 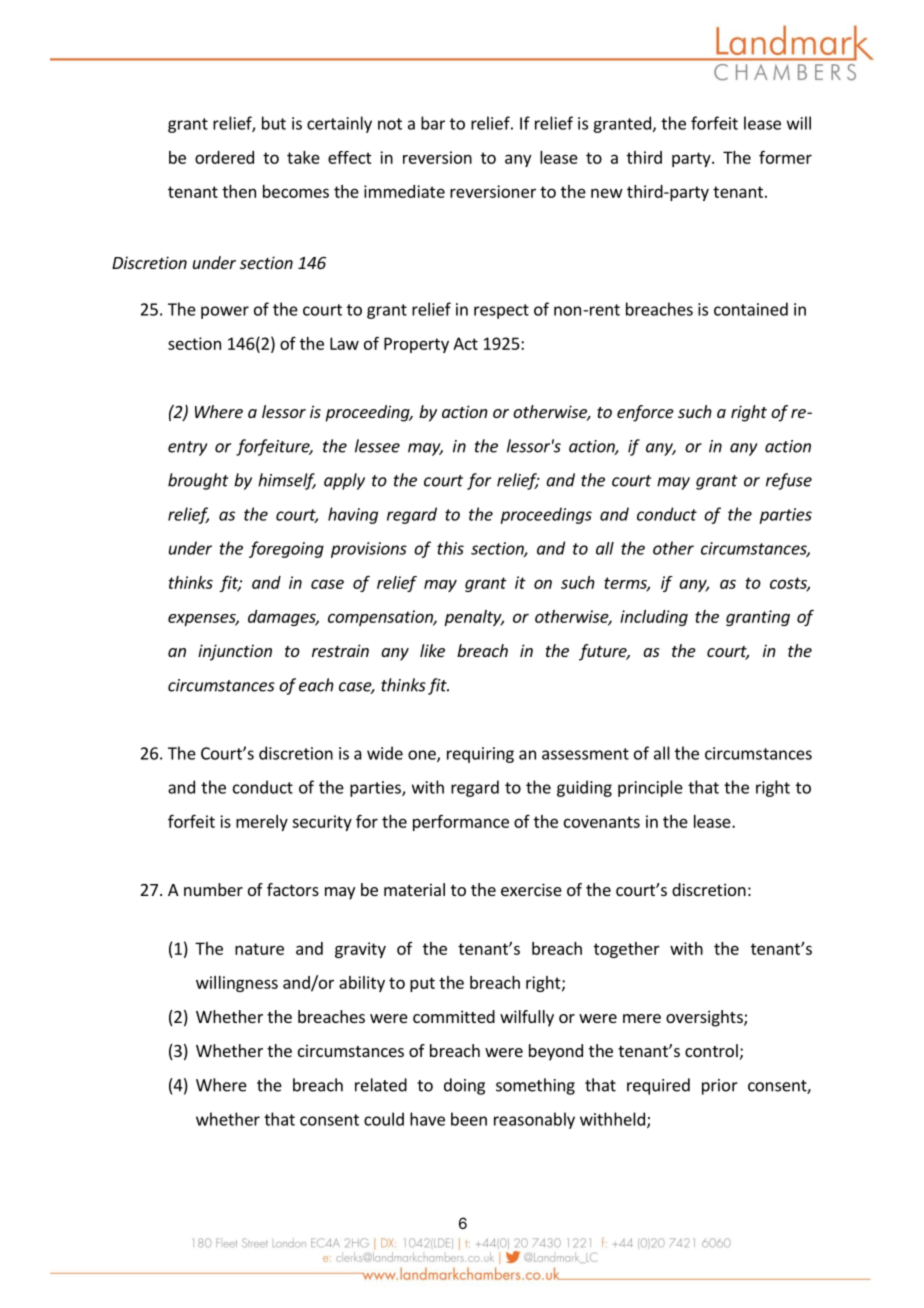 What do you see at coordinates (433, 123) in the screenshot?
I see `bar` at bounding box center [433, 123].
